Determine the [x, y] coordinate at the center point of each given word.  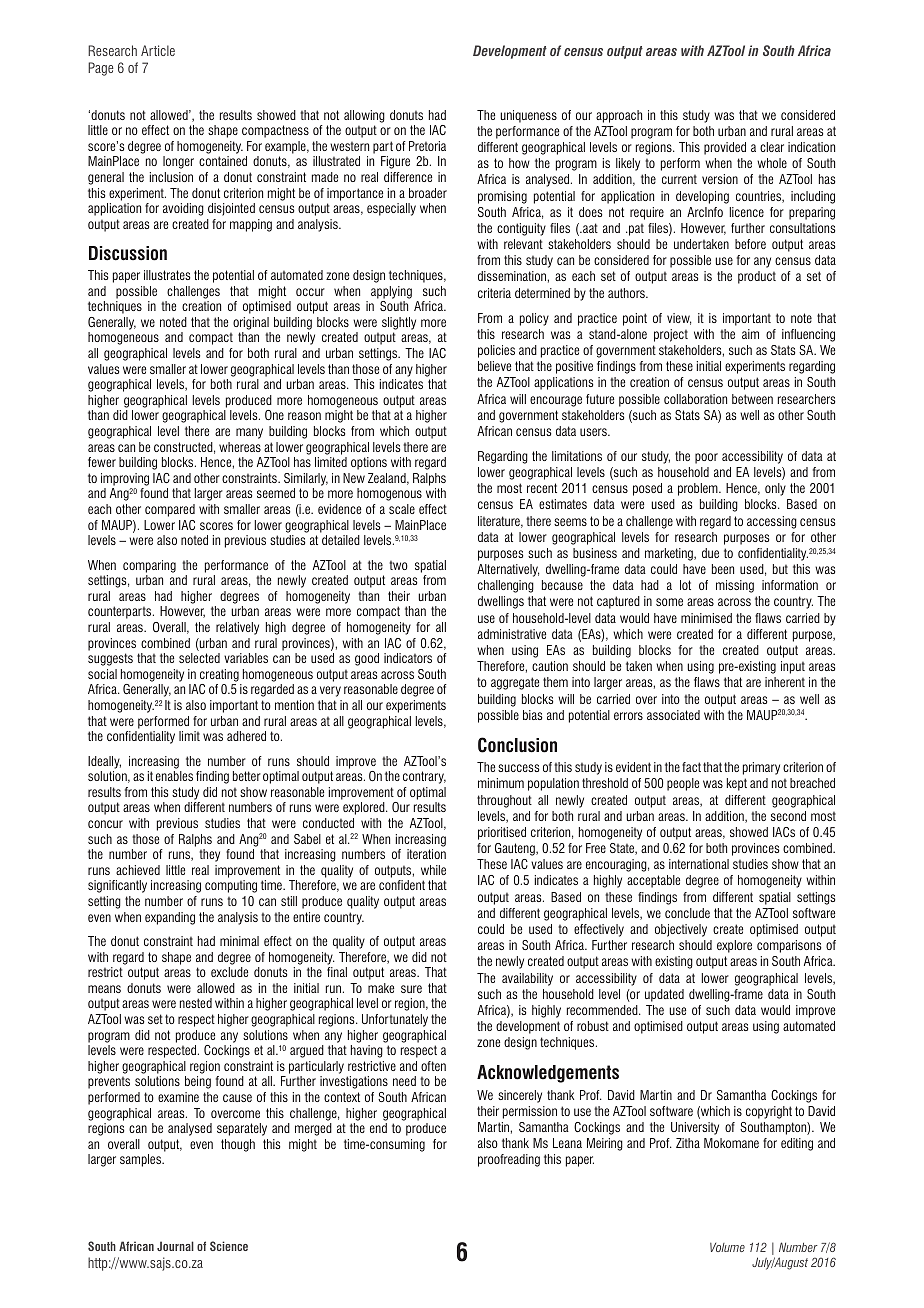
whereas [240, 447]
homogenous [389, 494]
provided [725, 148]
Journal [175, 1246]
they [209, 855]
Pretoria [427, 146]
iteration [426, 854]
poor [706, 458]
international [699, 864]
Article [158, 50]
